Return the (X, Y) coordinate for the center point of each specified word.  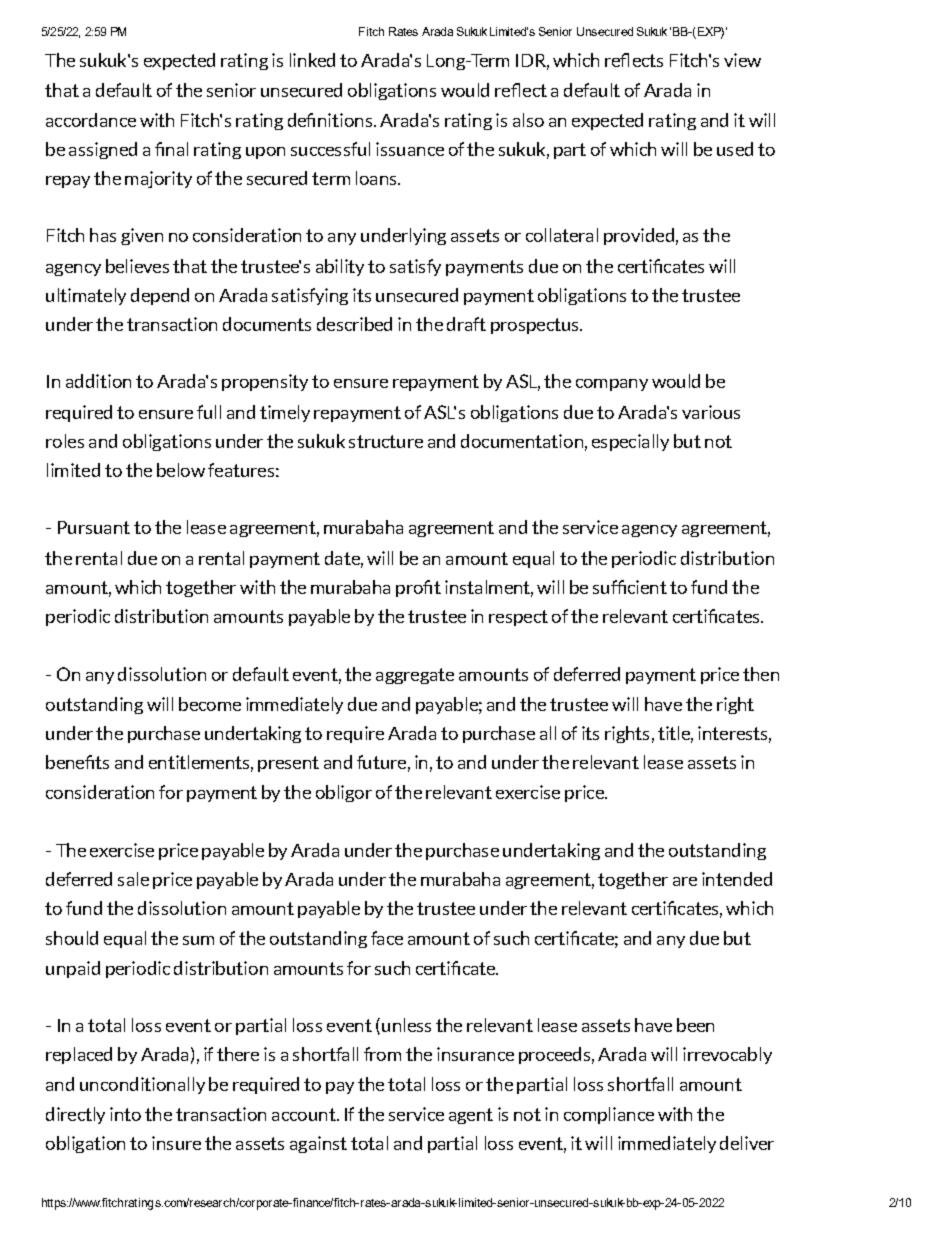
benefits (77, 762)
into (125, 1114)
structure (386, 441)
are (685, 881)
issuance (410, 149)
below (181, 470)
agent (471, 1116)
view (742, 60)
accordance (91, 120)
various (711, 412)
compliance (609, 1115)
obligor (344, 793)
